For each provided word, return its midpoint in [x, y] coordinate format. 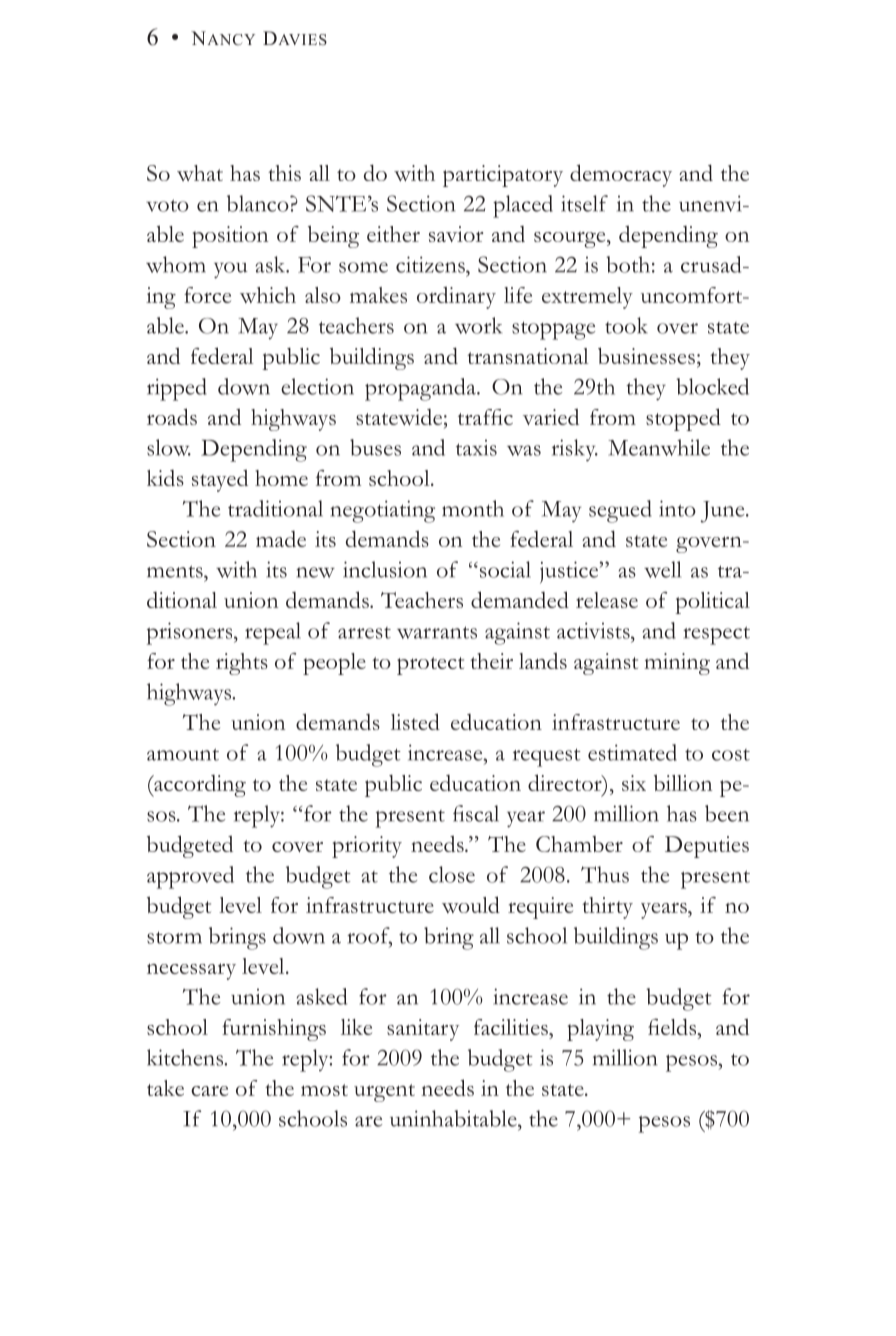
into [677, 508]
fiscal [476, 813]
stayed [220, 481]
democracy [621, 175]
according [199, 786]
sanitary [423, 1030]
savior [456, 234]
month [473, 508]
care [209, 1090]
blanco [259, 203]
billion [683, 782]
